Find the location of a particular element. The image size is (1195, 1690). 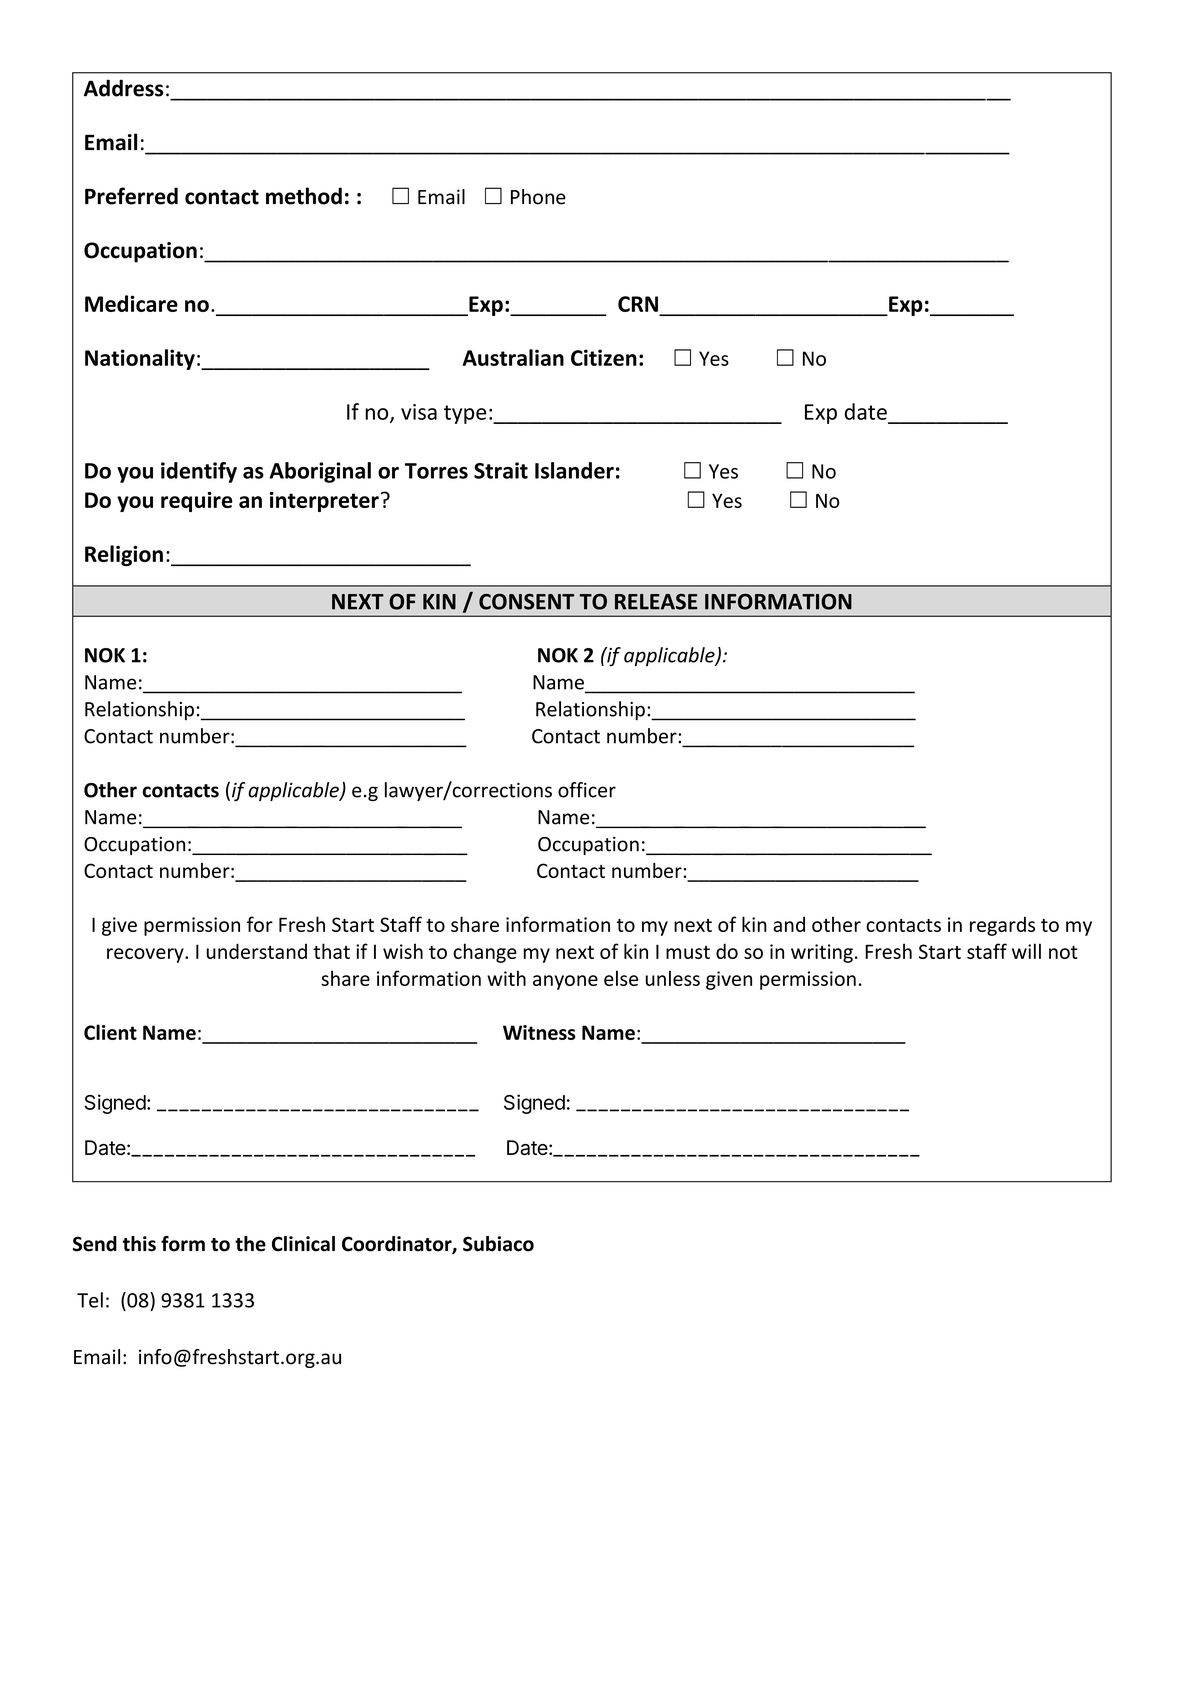

Islander is located at coordinates (574, 470).
